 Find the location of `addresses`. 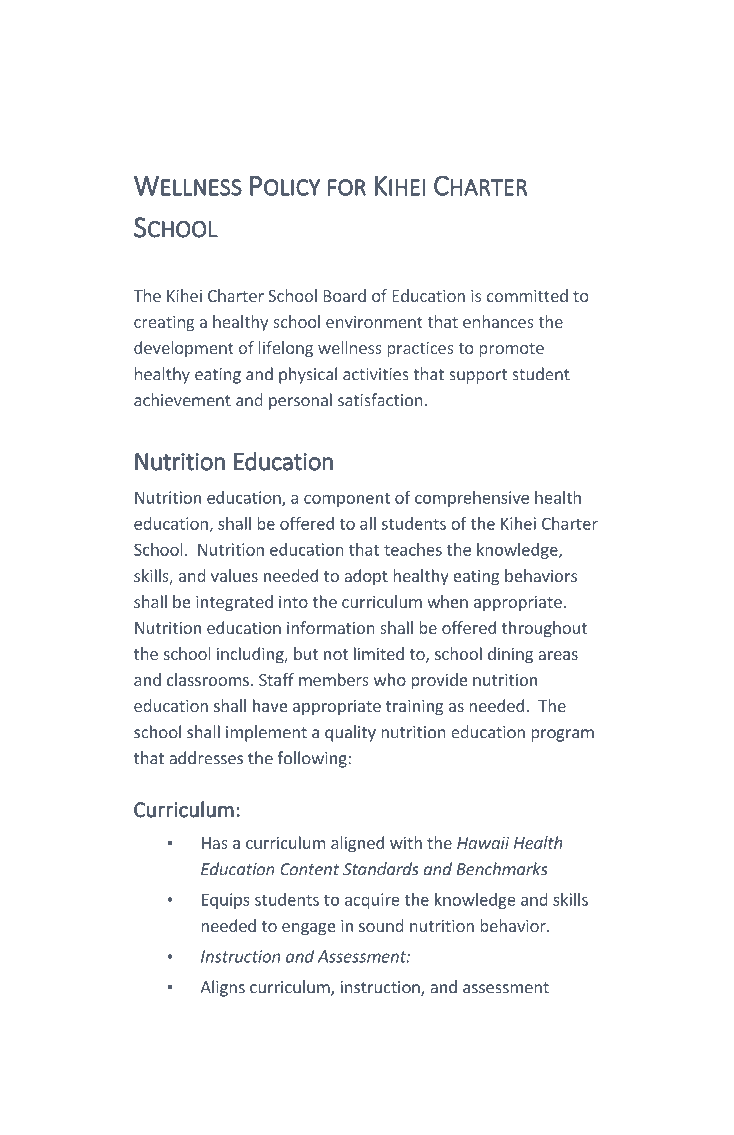

addresses is located at coordinates (206, 758).
